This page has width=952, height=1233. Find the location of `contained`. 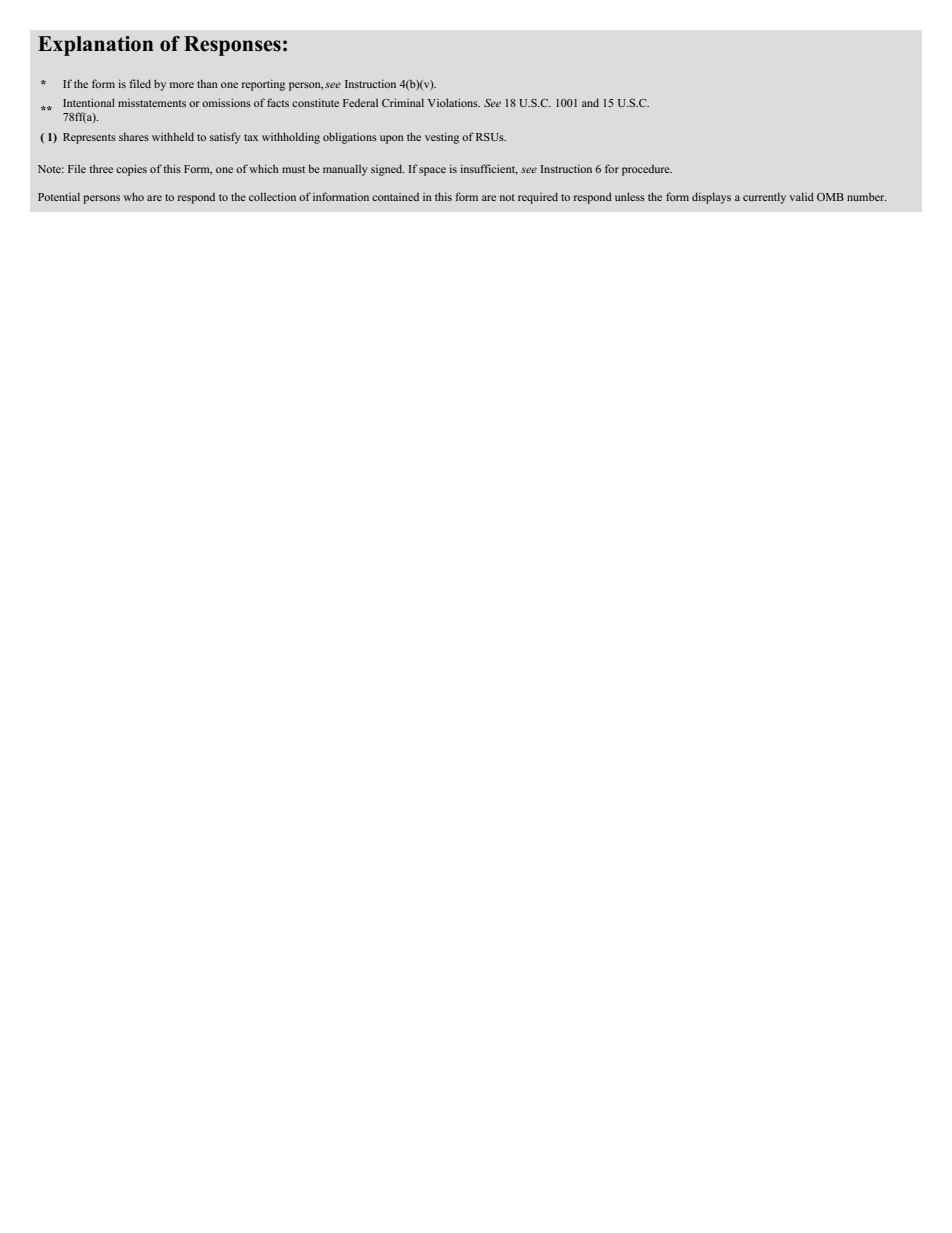

contained is located at coordinates (395, 197).
